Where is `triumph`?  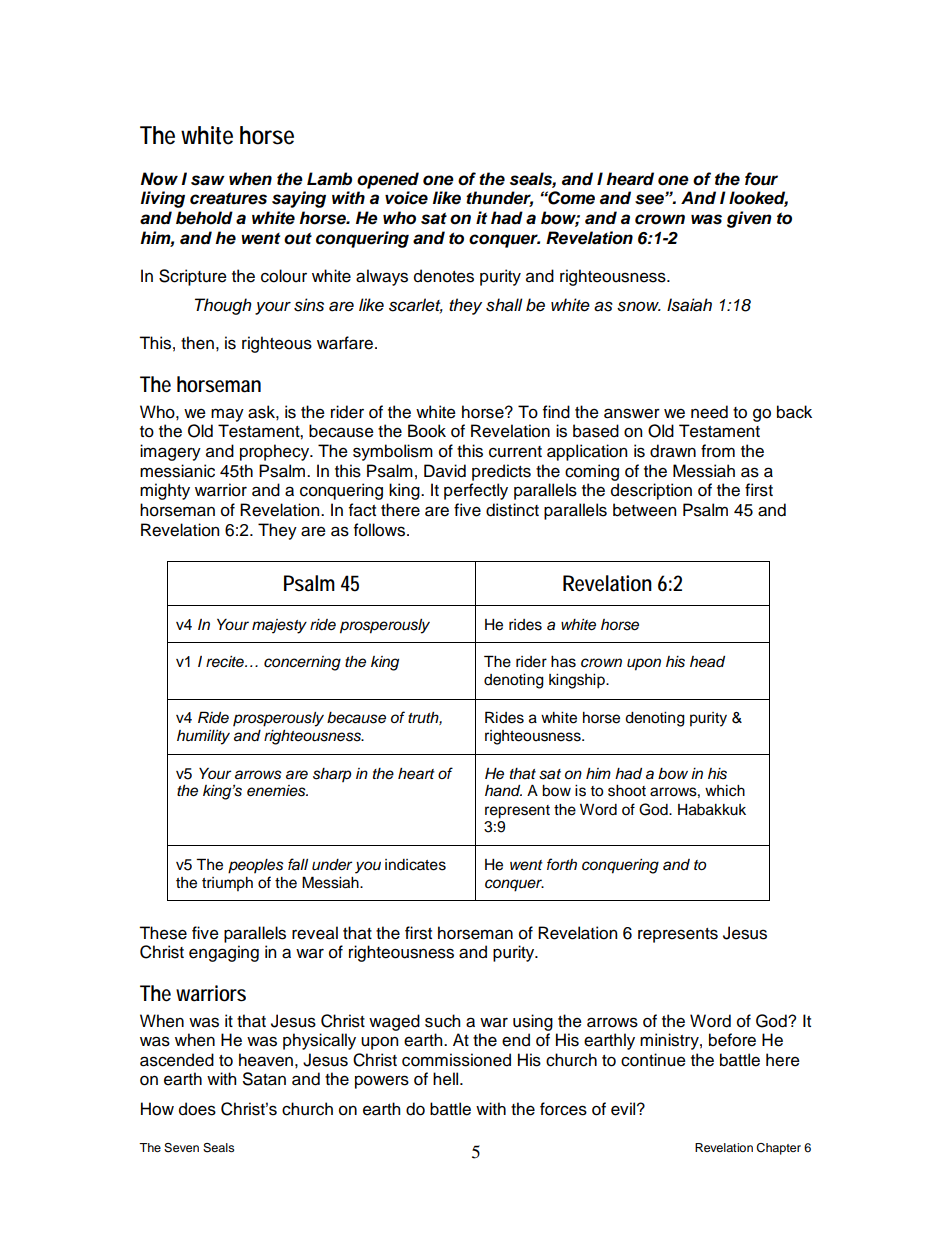 triumph is located at coordinates (227, 884).
